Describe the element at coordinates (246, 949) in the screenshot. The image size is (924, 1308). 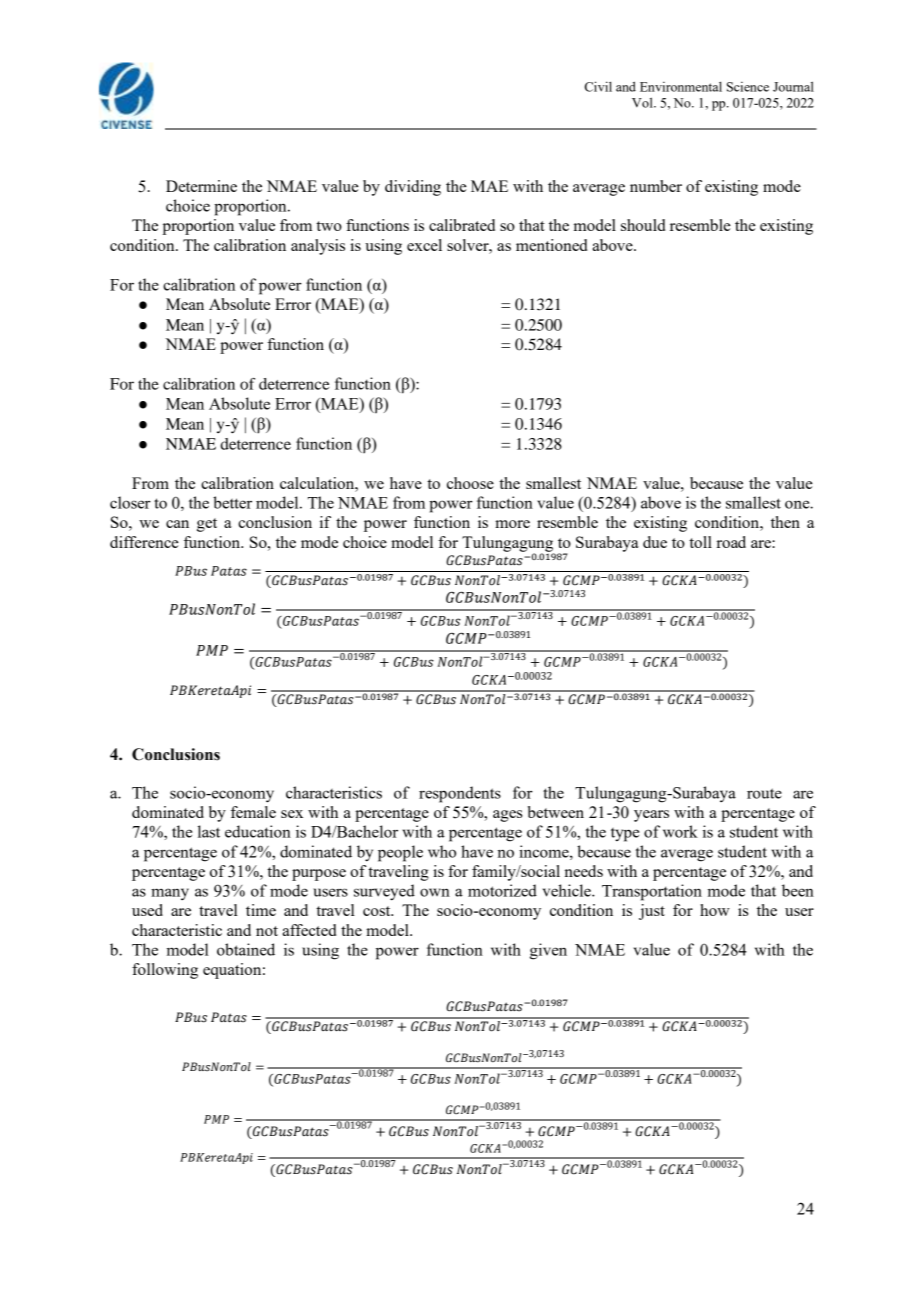
I see `obtained` at that location.
